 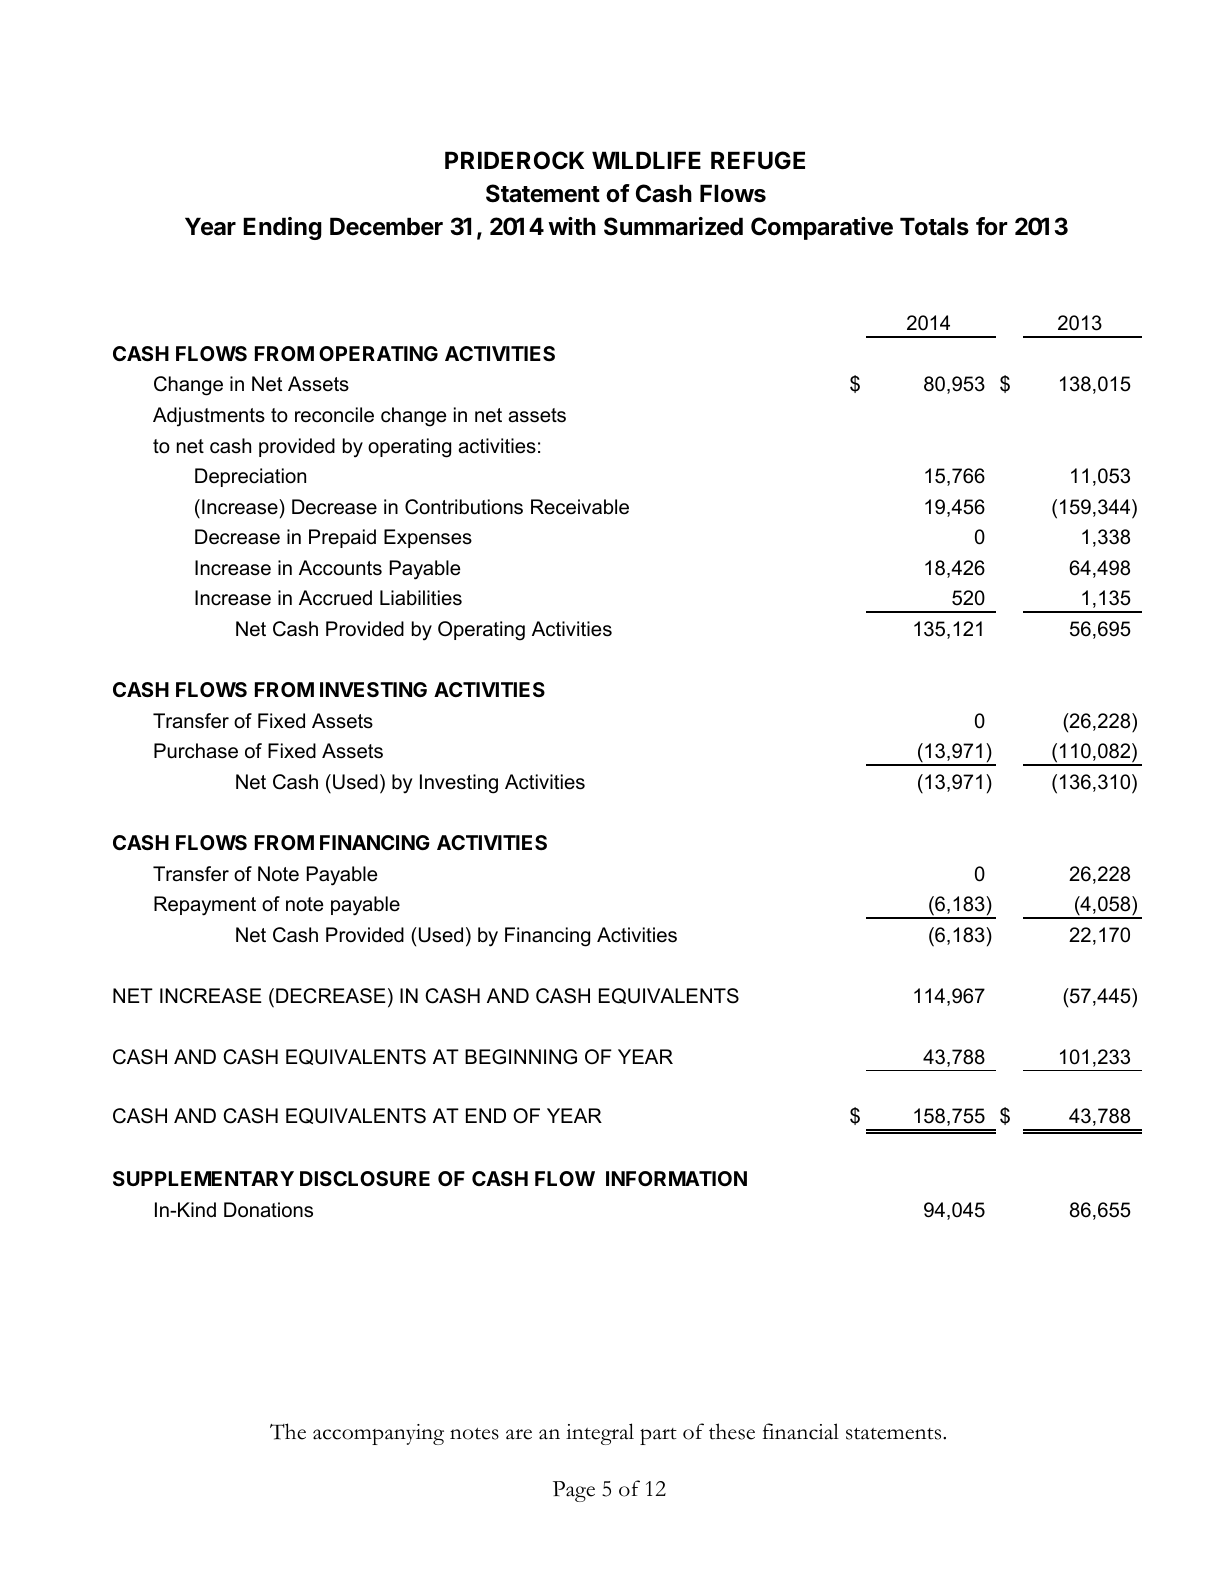 I want to click on integral, so click(x=600, y=1434).
